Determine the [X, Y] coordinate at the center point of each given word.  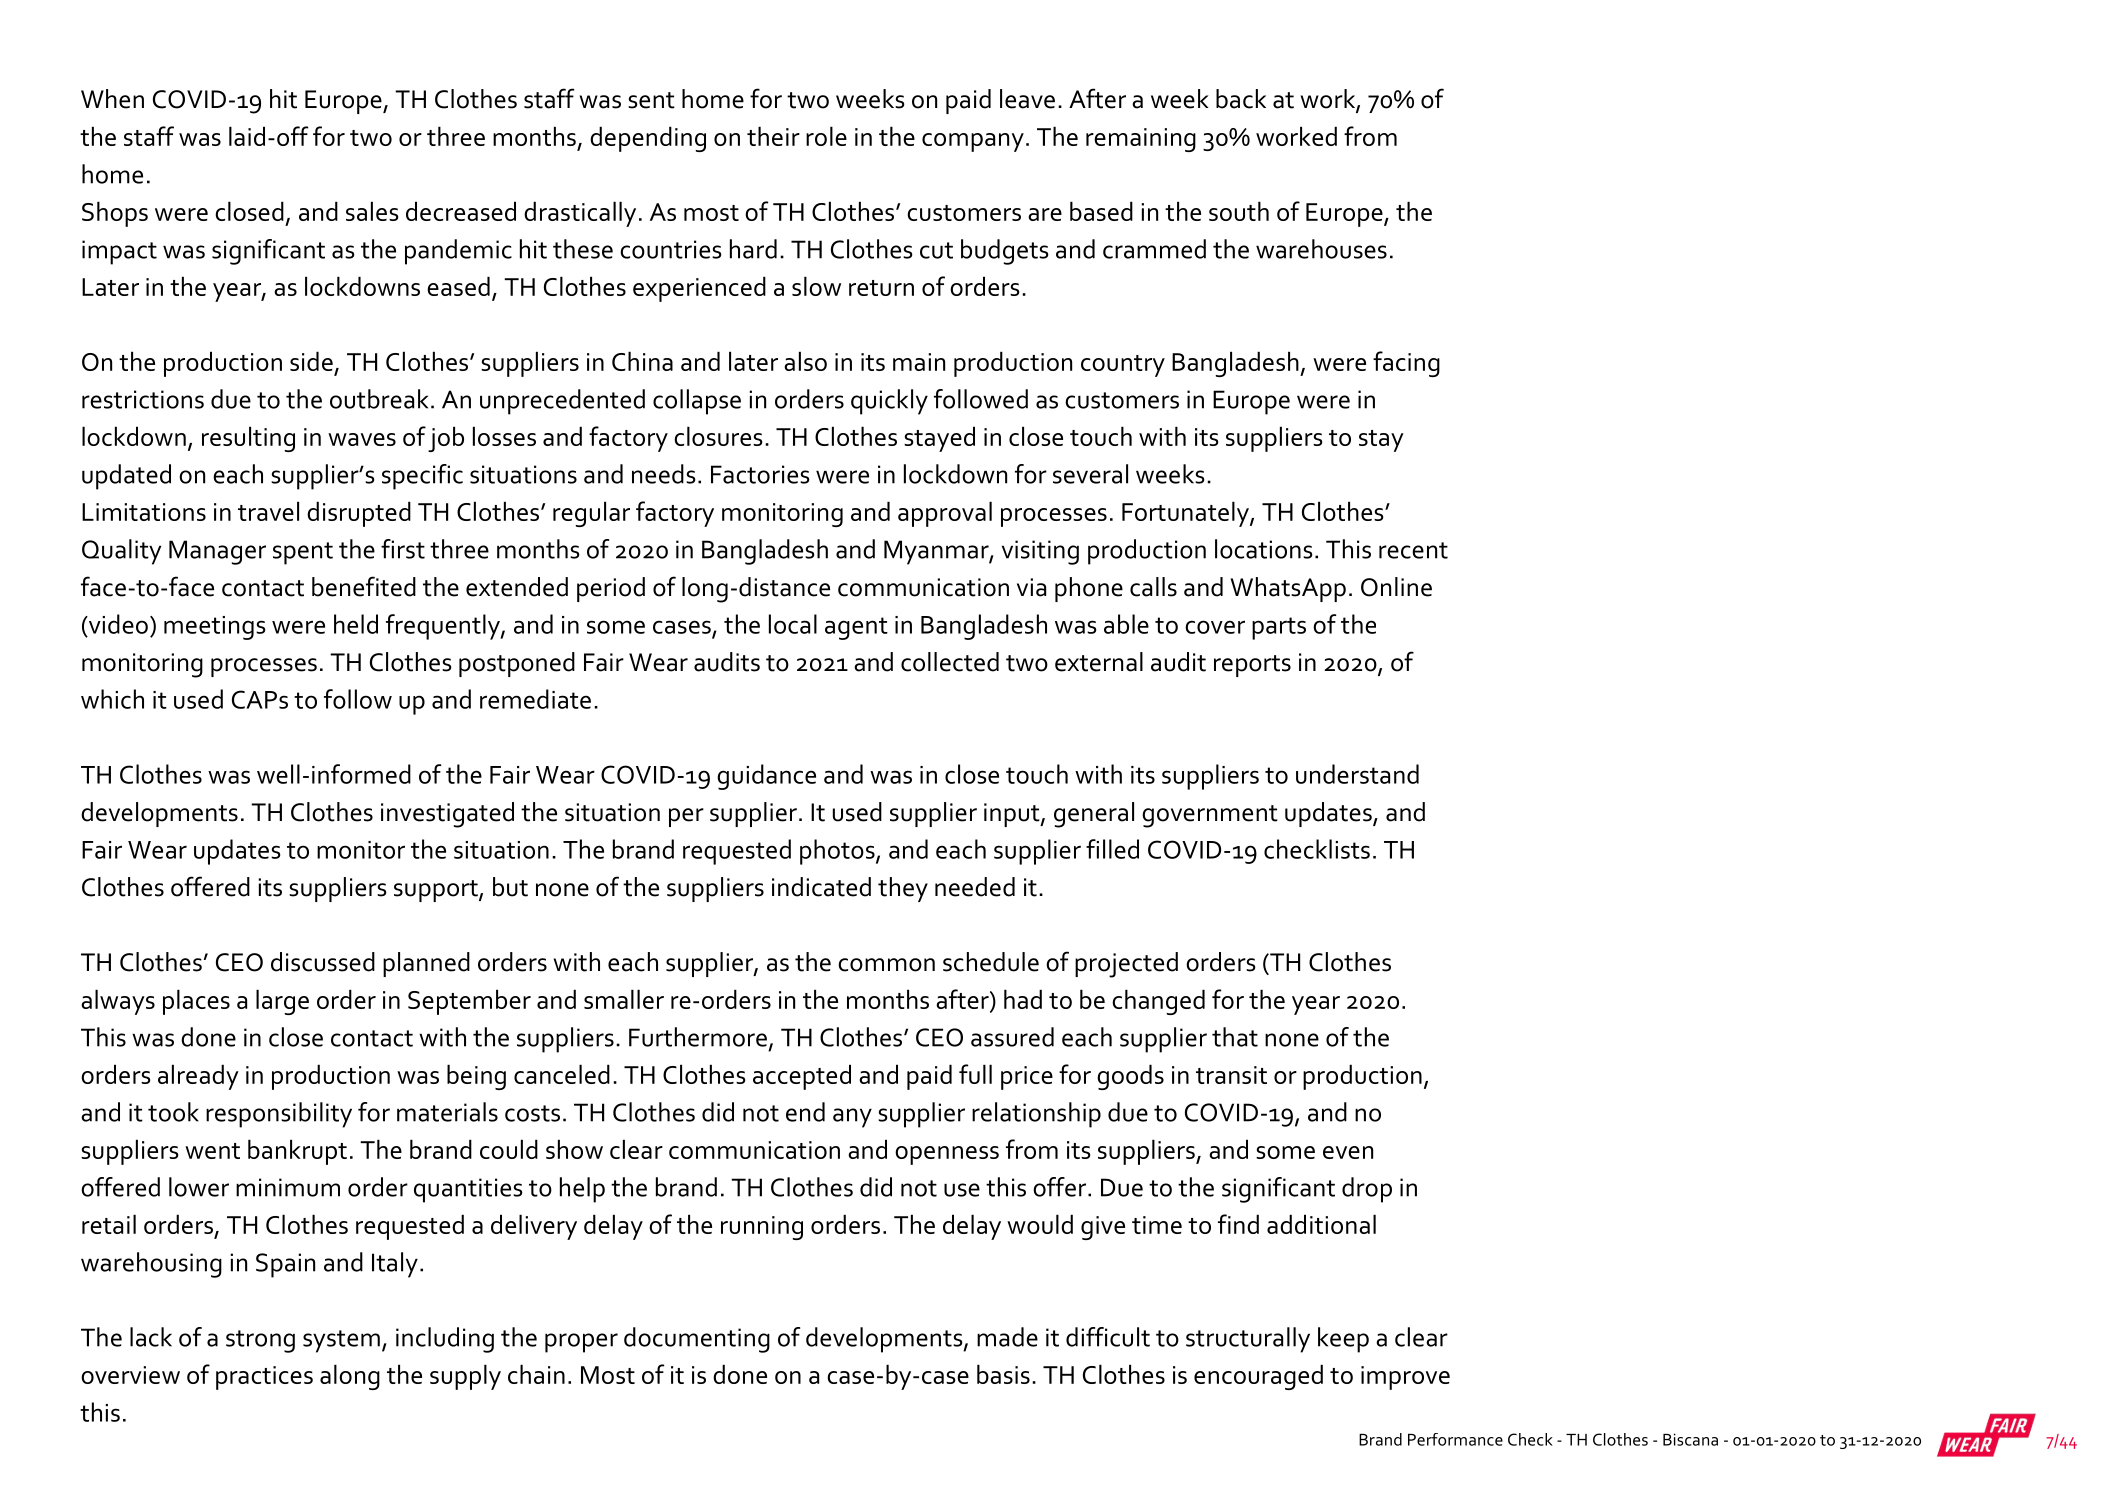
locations [1264, 549]
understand [1357, 774]
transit [1231, 1075]
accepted [802, 1077]
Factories [760, 474]
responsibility [279, 1115]
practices [264, 1378]
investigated [447, 815]
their [773, 136]
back [1241, 99]
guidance [766, 777]
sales [372, 211]
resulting [248, 439]
